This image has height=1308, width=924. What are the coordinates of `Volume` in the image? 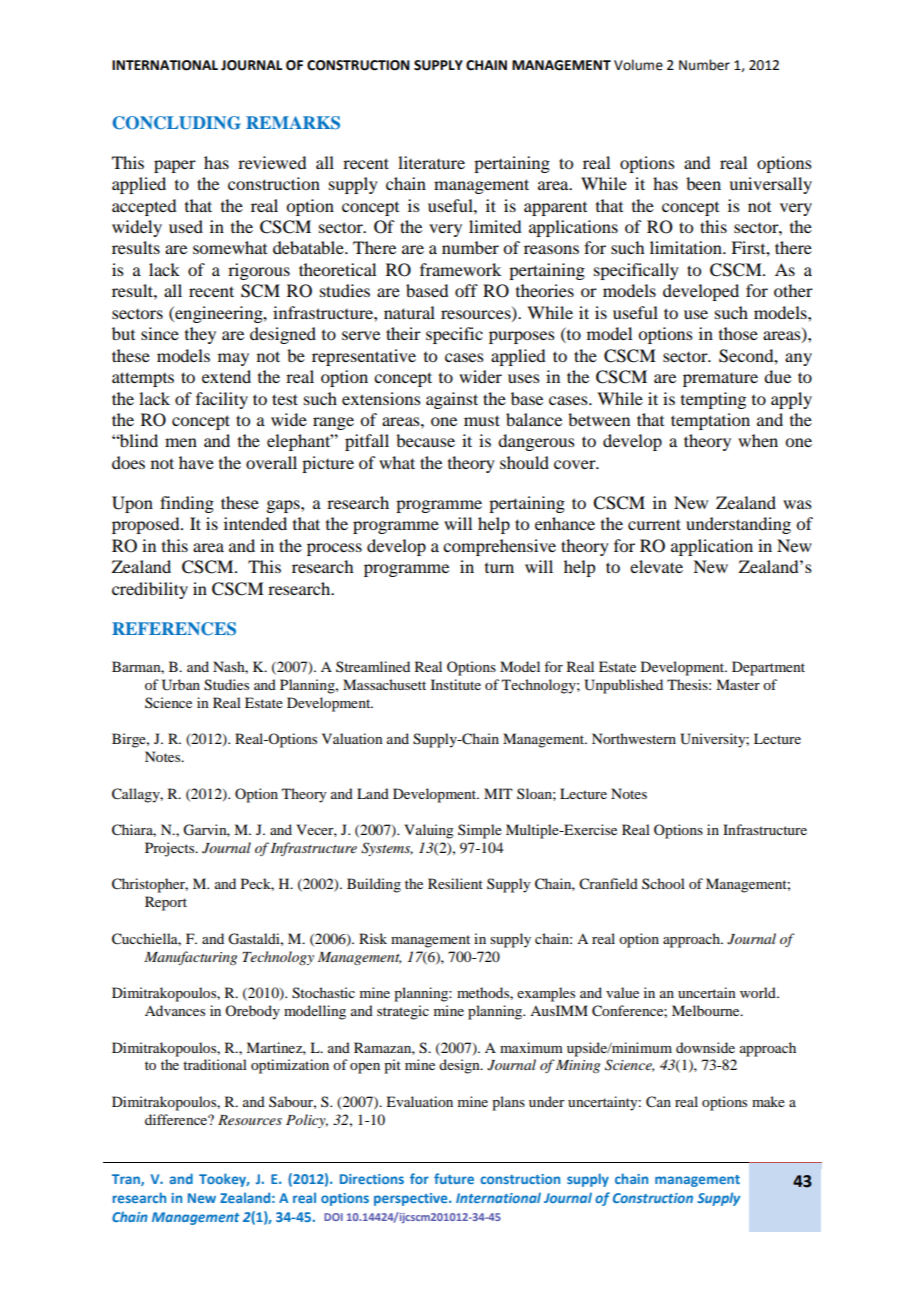 It's located at (638, 65).
